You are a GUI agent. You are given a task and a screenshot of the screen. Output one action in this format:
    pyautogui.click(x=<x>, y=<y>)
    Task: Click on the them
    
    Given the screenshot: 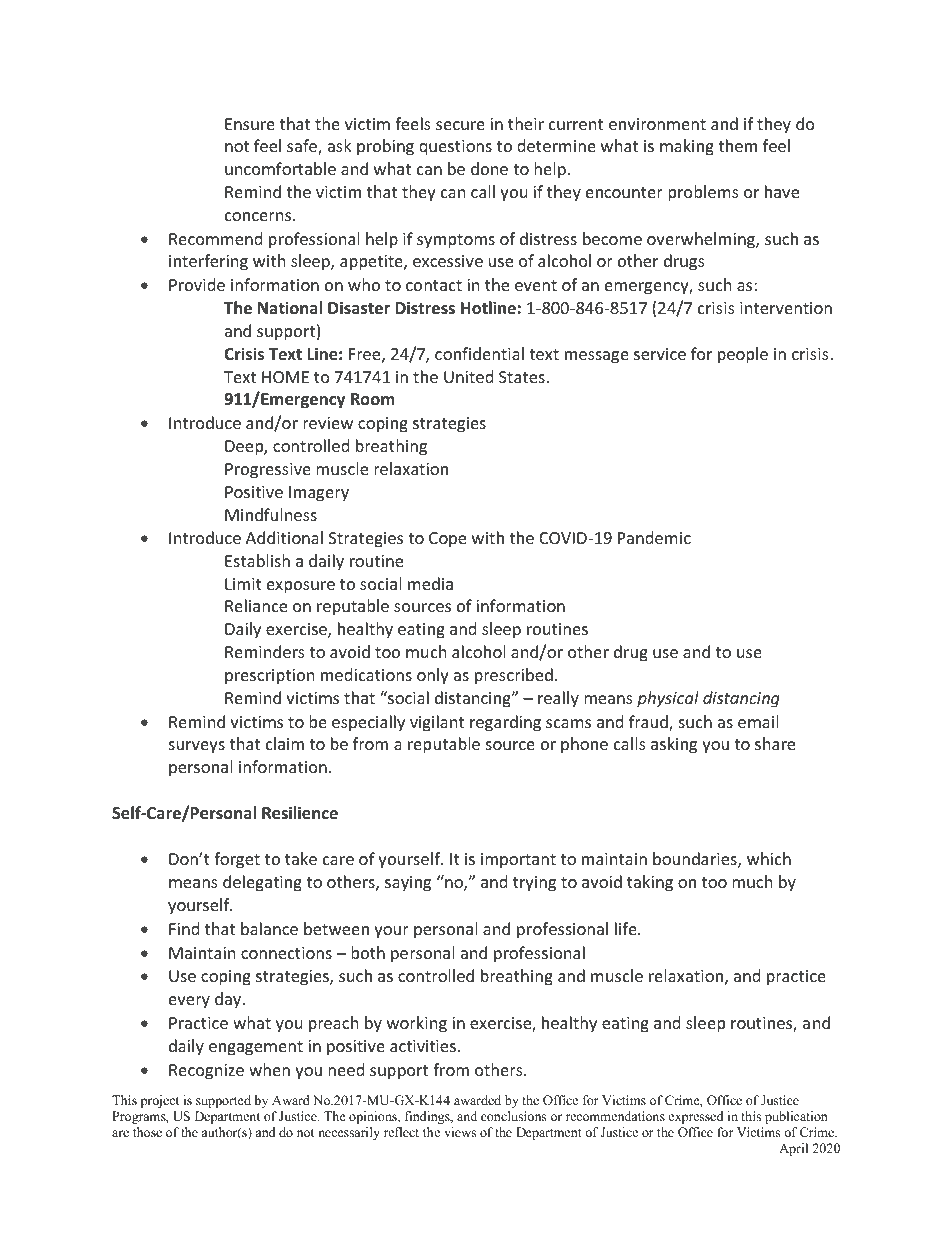 What is the action you would take?
    pyautogui.click(x=737, y=145)
